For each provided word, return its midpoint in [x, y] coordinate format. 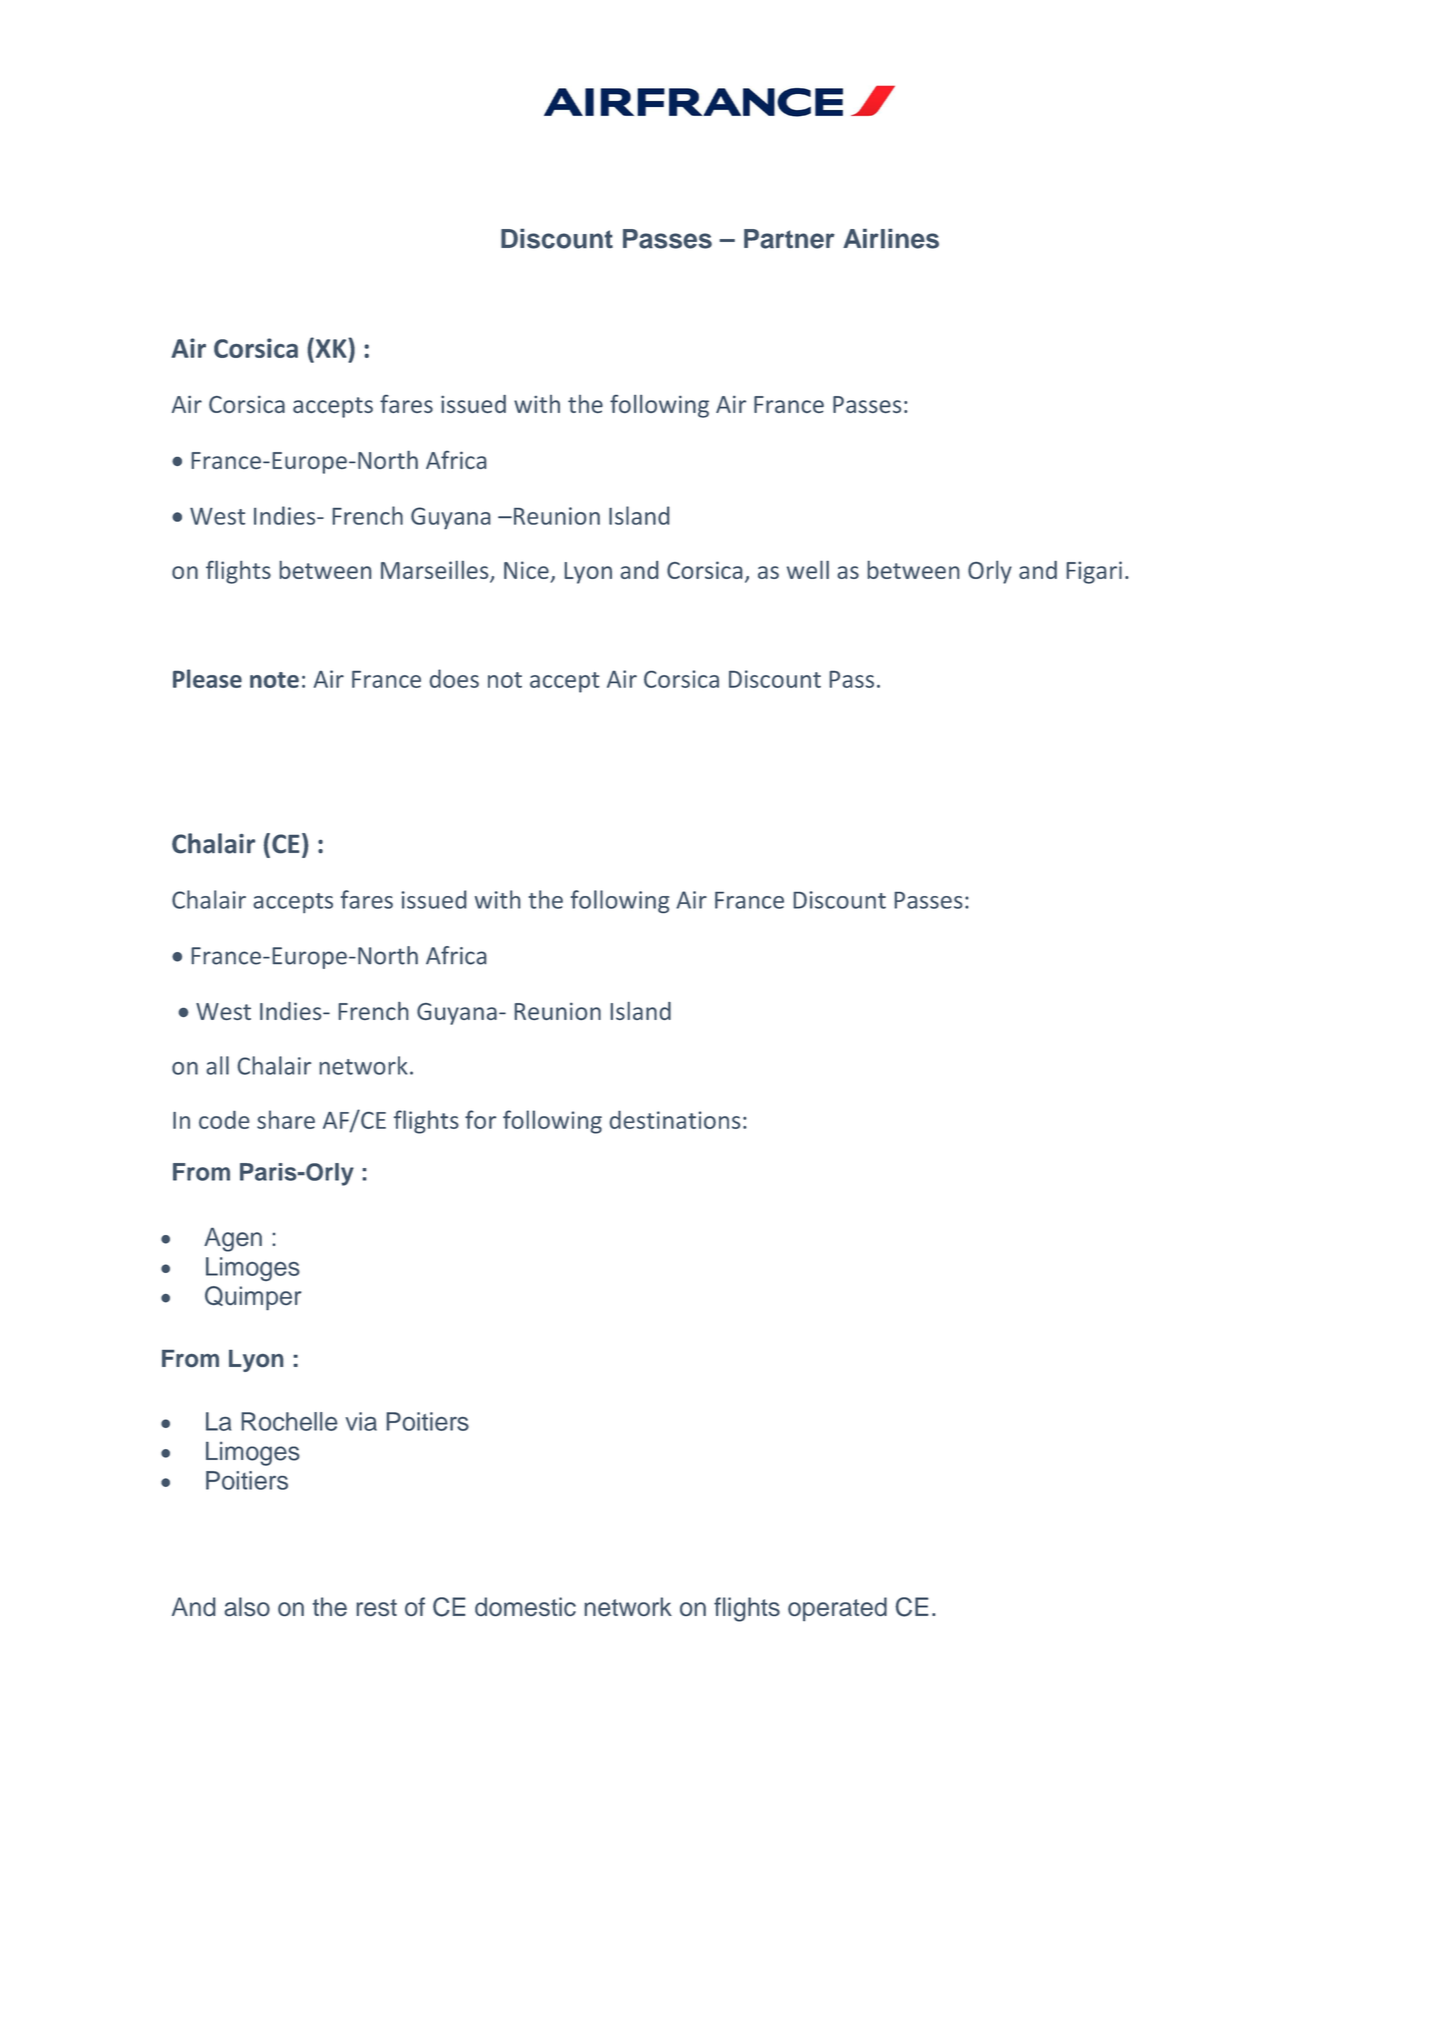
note [274, 680]
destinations [675, 1119]
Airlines [891, 239]
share [286, 1119]
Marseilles [436, 571]
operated [837, 1609]
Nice [526, 570]
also [247, 1606]
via [361, 1421]
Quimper [253, 1298]
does [454, 678]
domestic [525, 1606]
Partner [789, 239]
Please [207, 678]
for [480, 1119]
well [808, 569]
